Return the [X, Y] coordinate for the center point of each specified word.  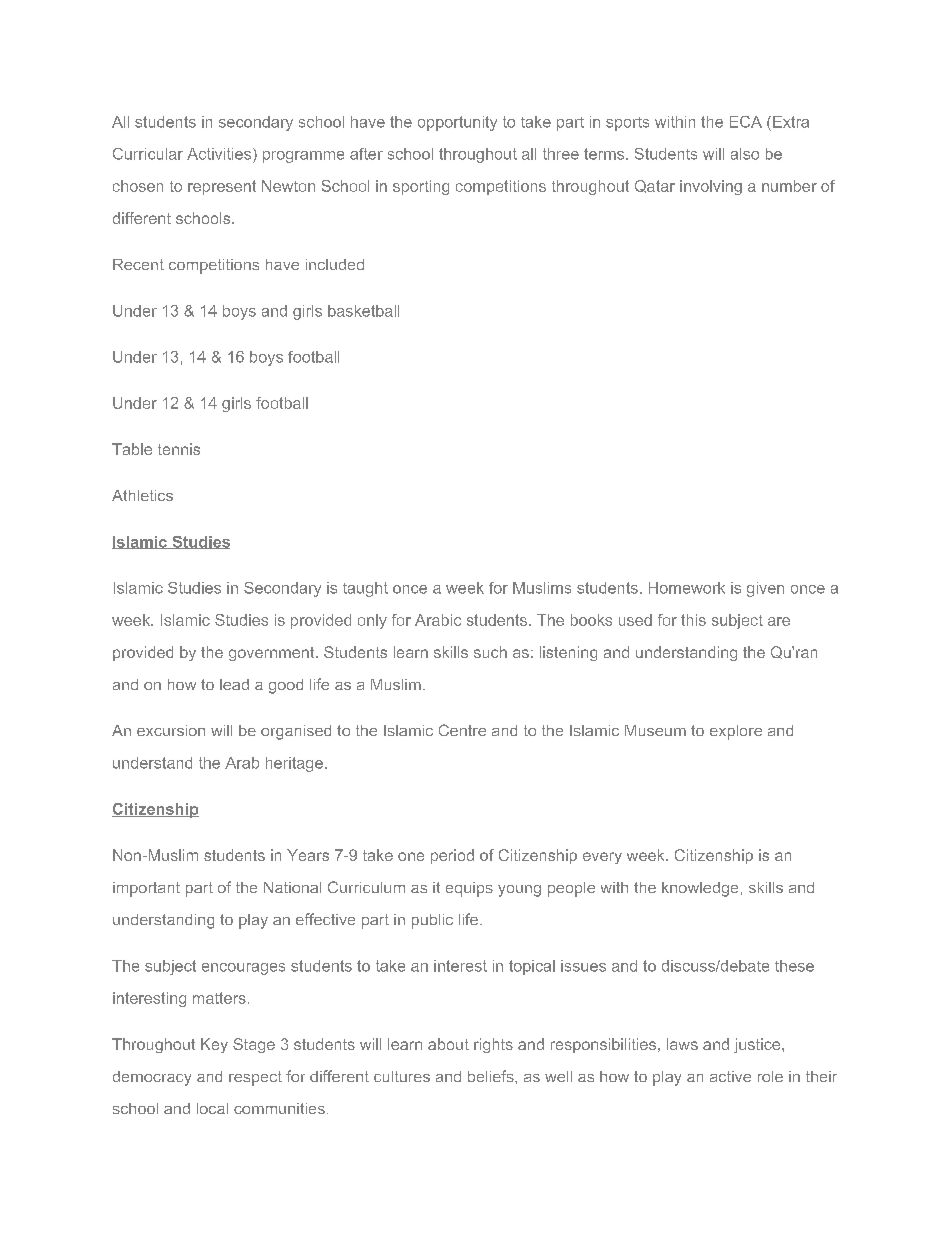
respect [255, 1078]
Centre [462, 730]
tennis [179, 449]
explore [736, 732]
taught [365, 589]
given [765, 589]
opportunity [457, 123]
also [745, 154]
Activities [220, 154]
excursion [171, 730]
